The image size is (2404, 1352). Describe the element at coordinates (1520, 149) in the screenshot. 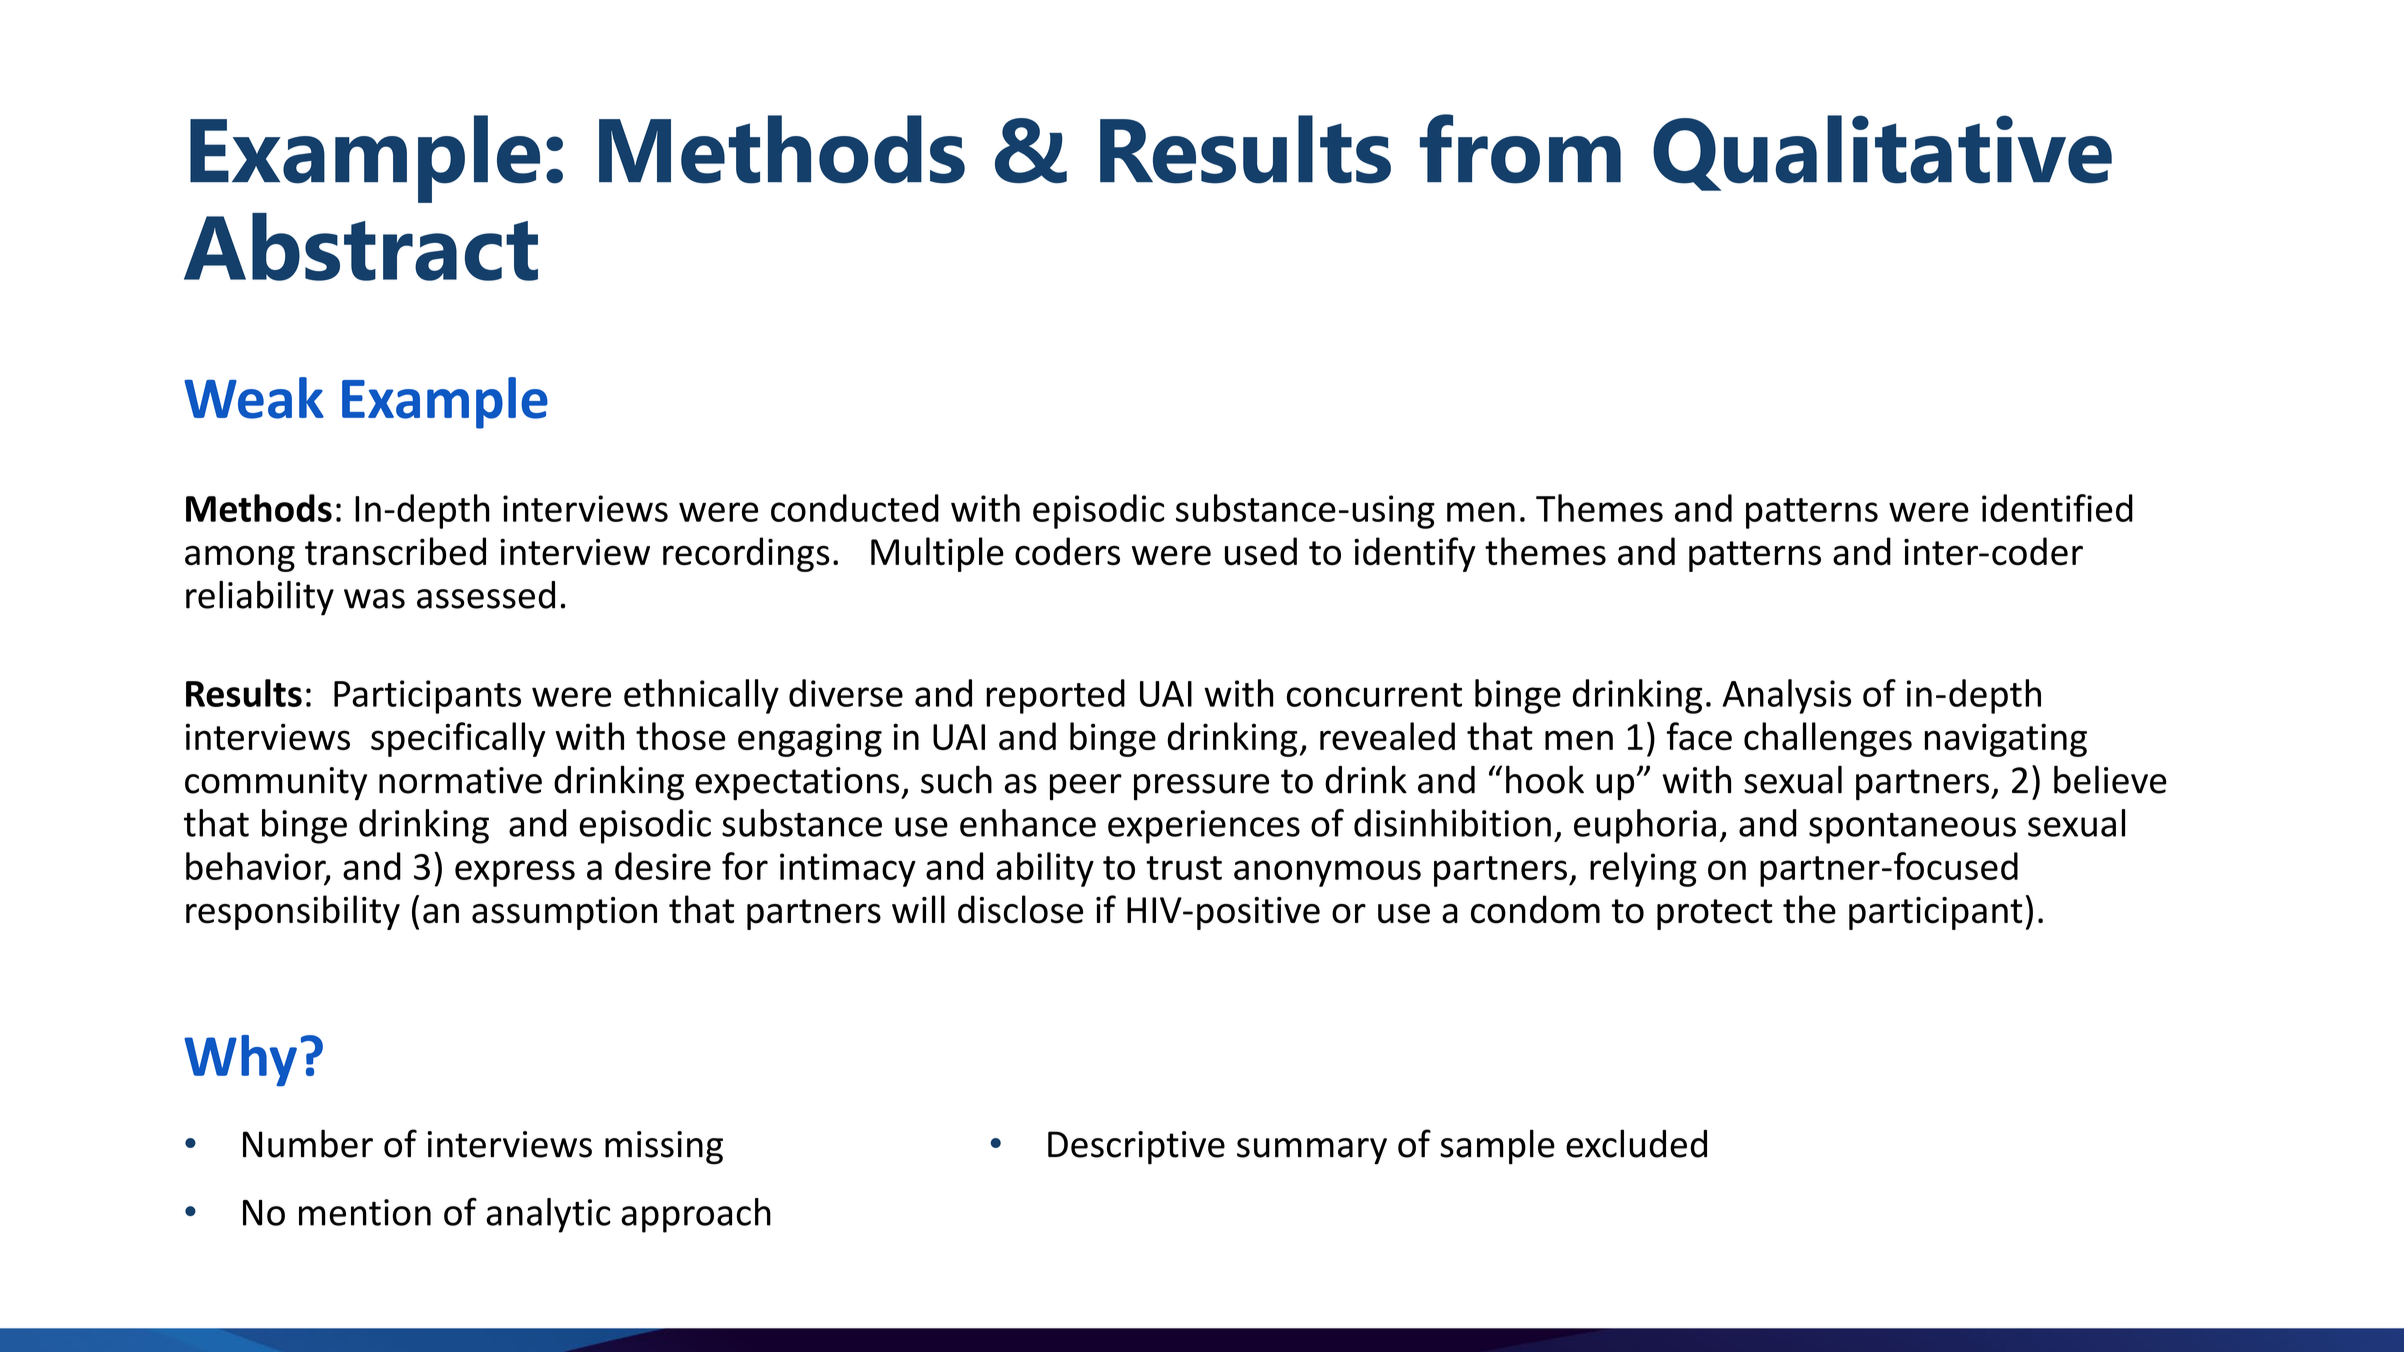

I see `from` at that location.
